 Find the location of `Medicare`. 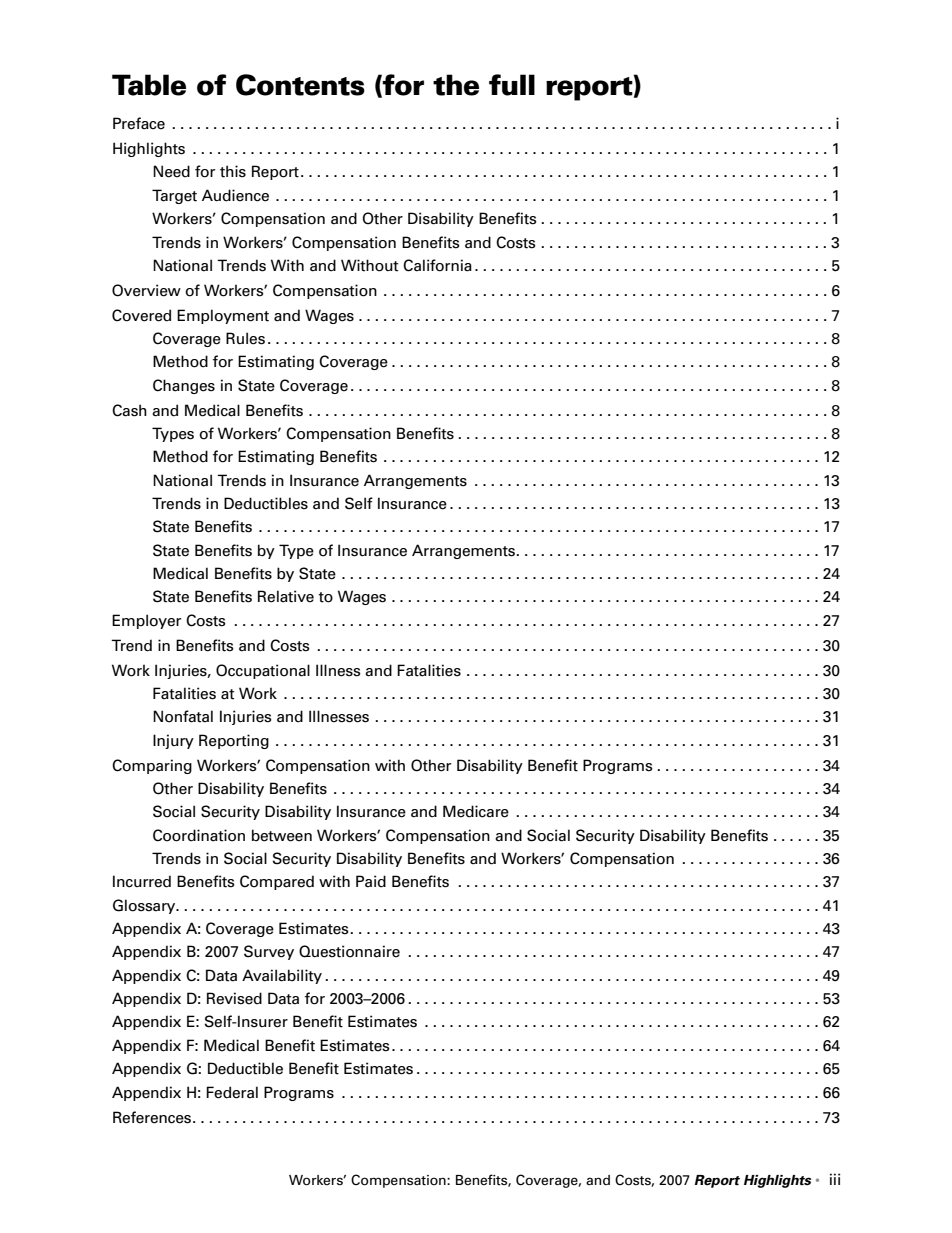

Medicare is located at coordinates (476, 811).
